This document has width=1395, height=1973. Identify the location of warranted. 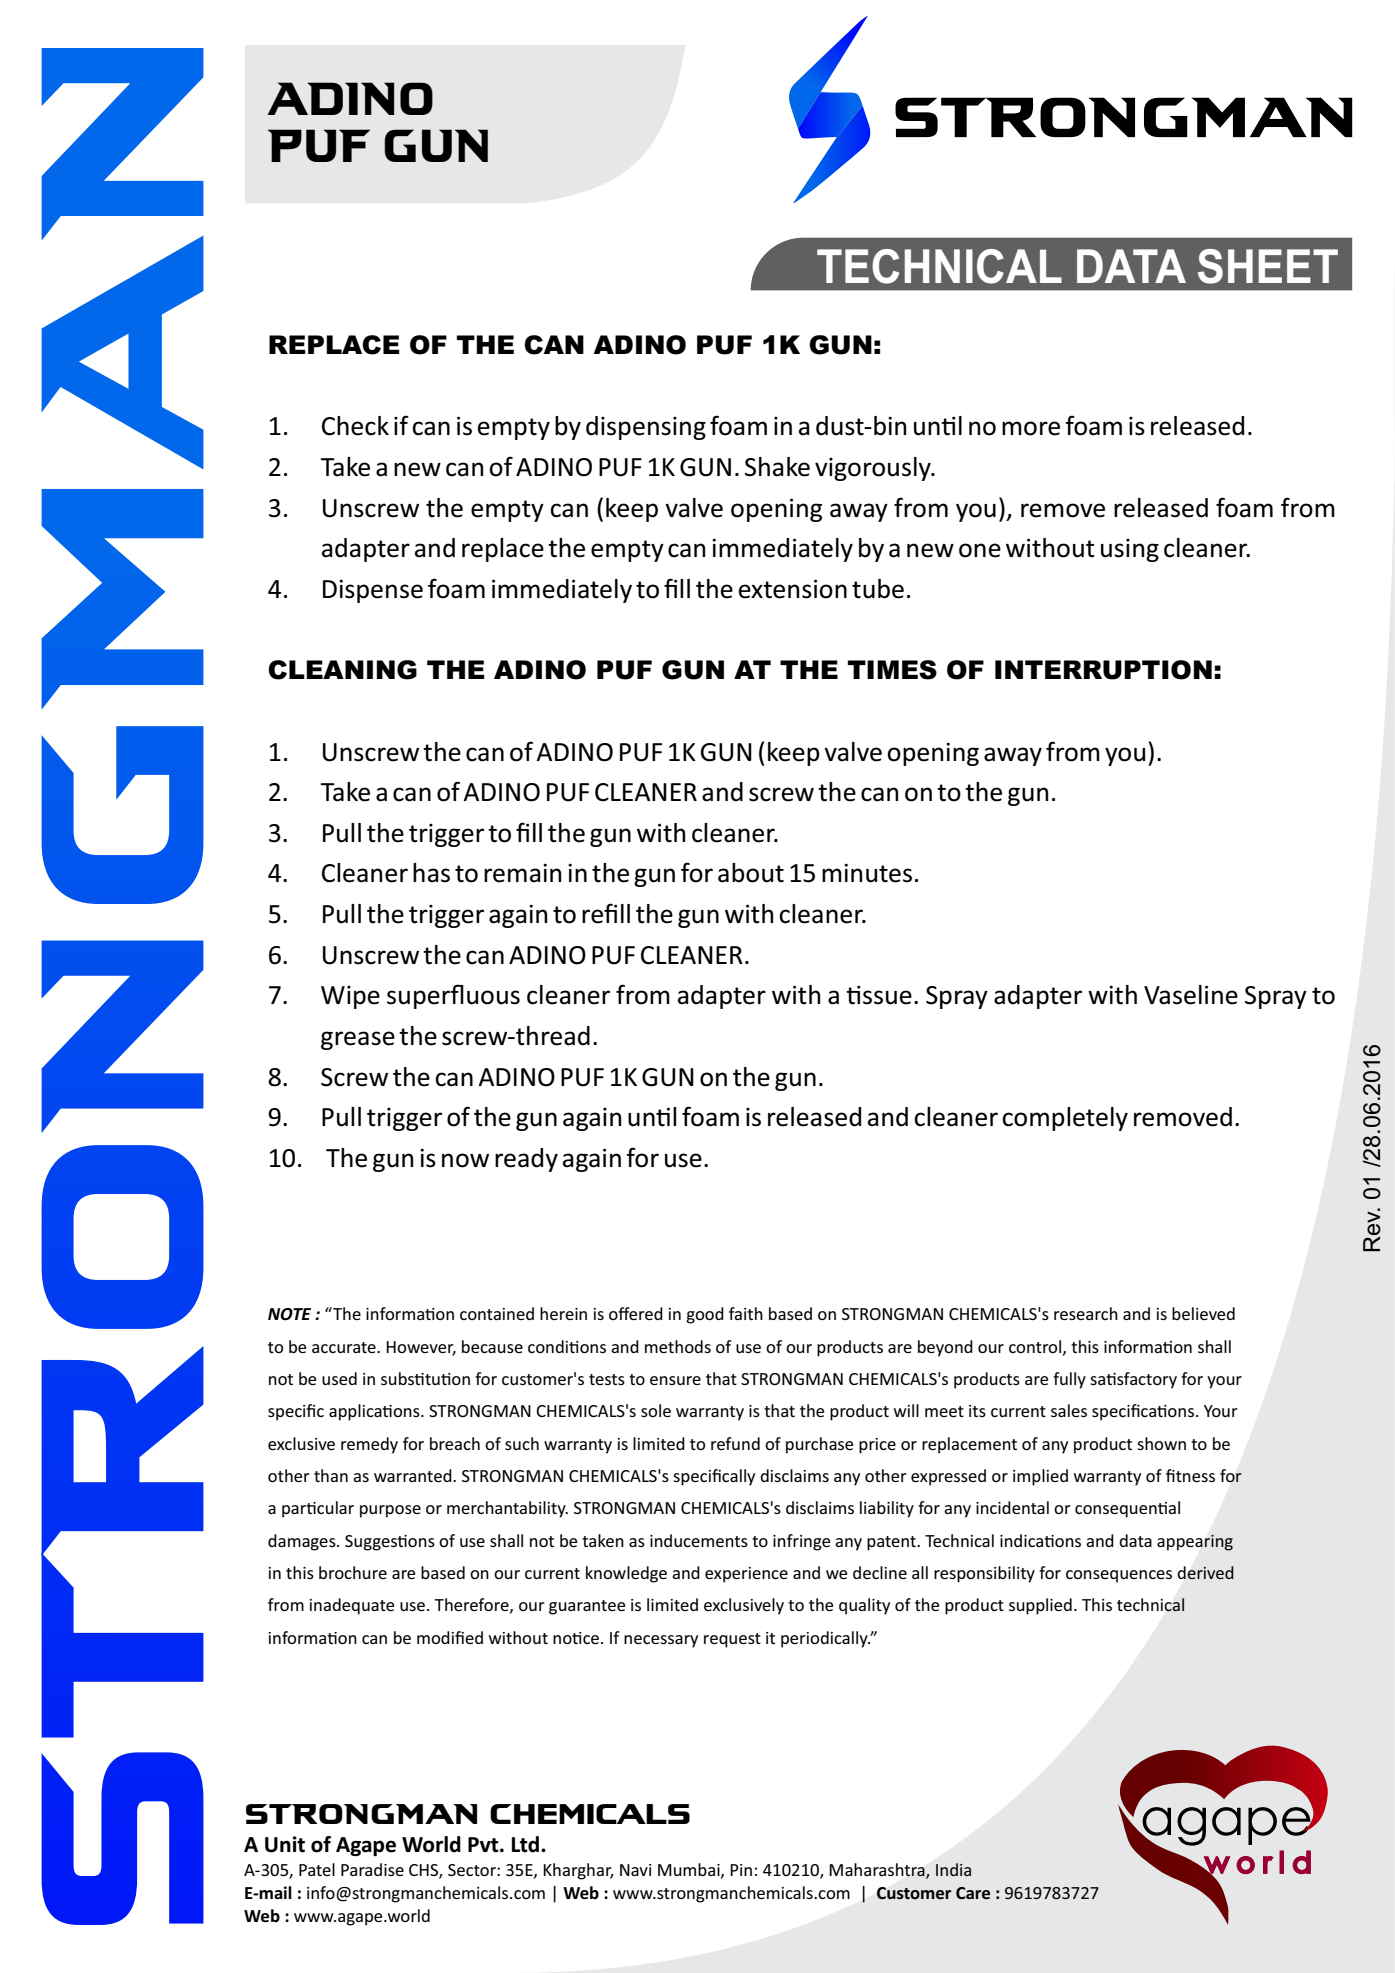
(414, 1475).
